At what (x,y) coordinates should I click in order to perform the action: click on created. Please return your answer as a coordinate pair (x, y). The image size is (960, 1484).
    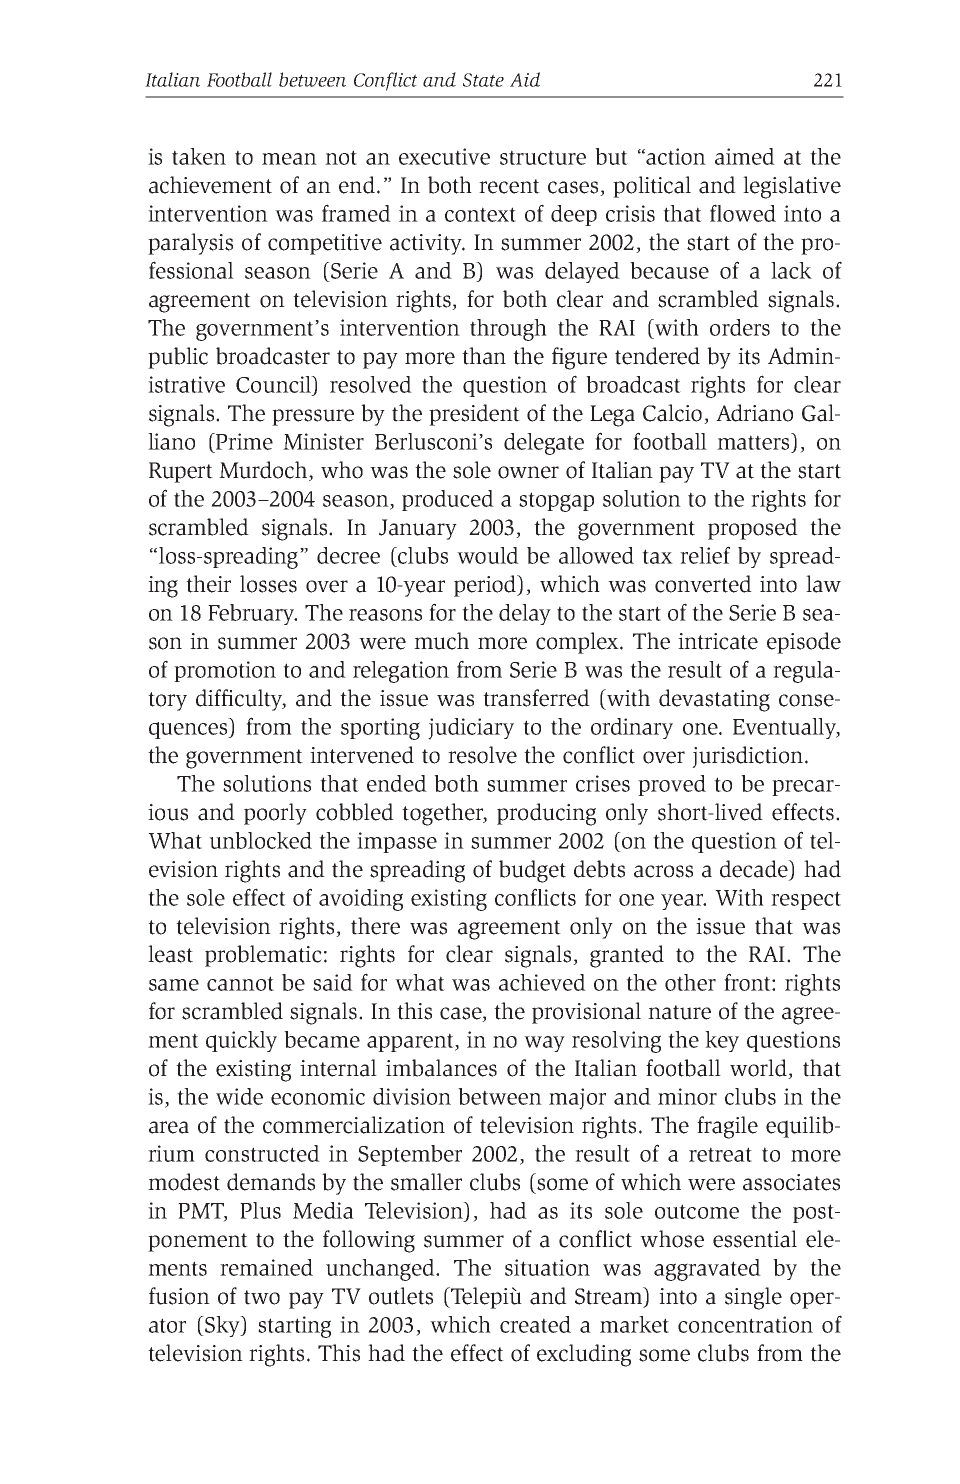
    Looking at the image, I should click on (535, 1324).
